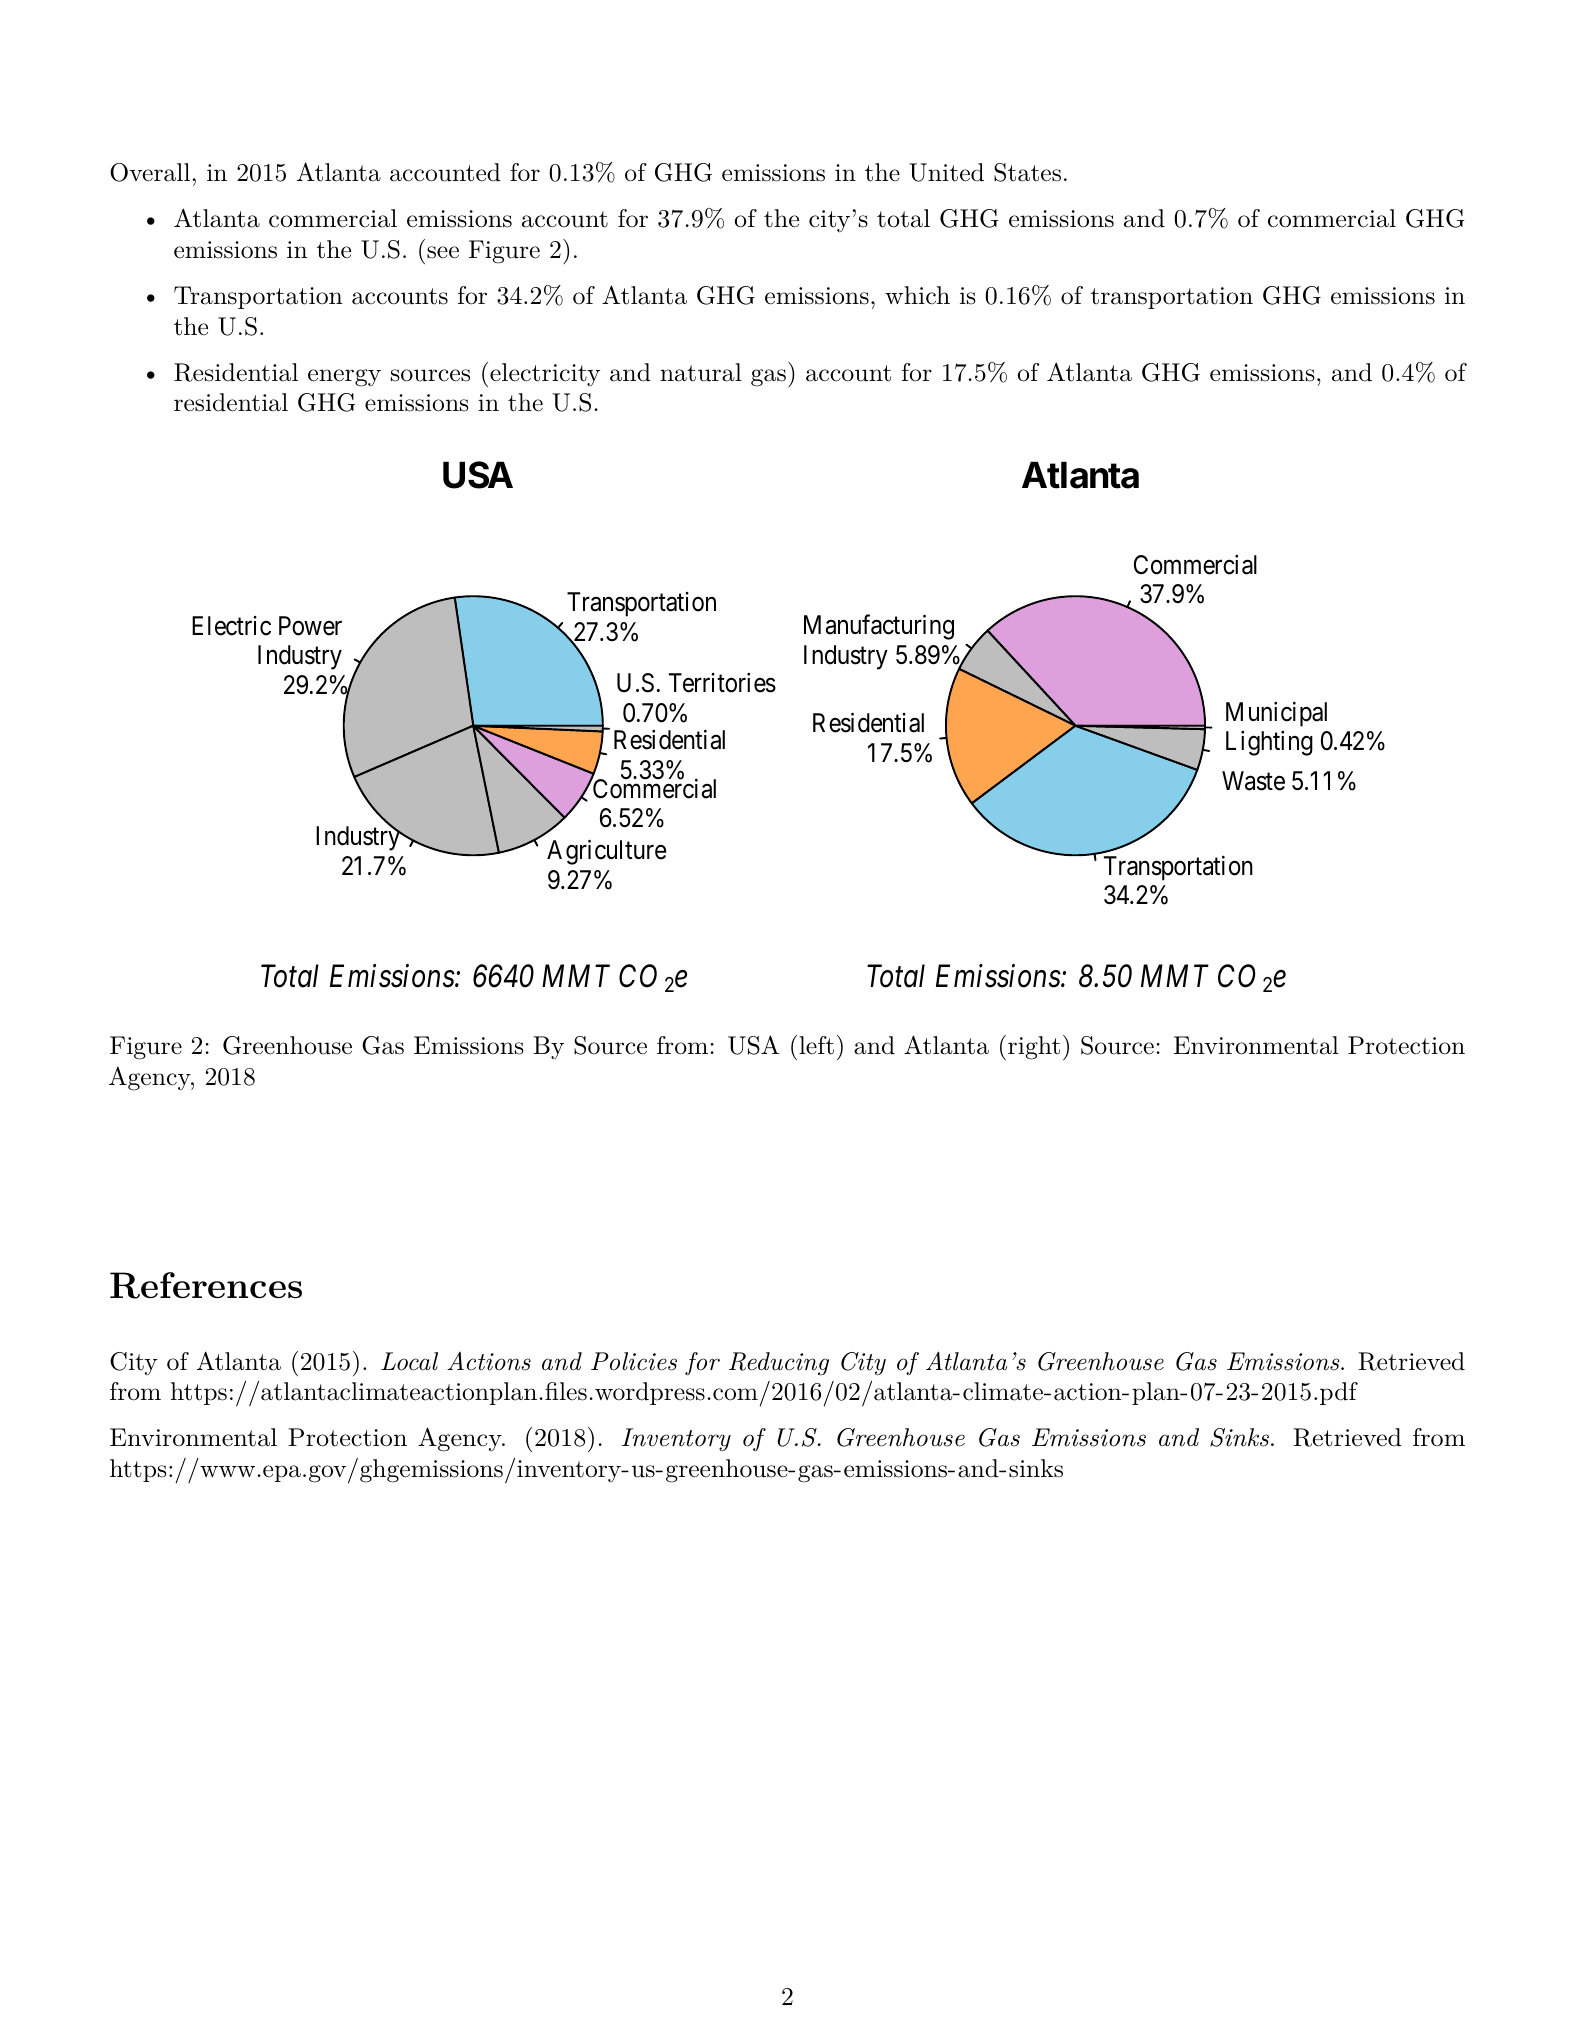 Image resolution: width=1575 pixels, height=2038 pixels. Describe the element at coordinates (1027, 172) in the image. I see `States` at that location.
